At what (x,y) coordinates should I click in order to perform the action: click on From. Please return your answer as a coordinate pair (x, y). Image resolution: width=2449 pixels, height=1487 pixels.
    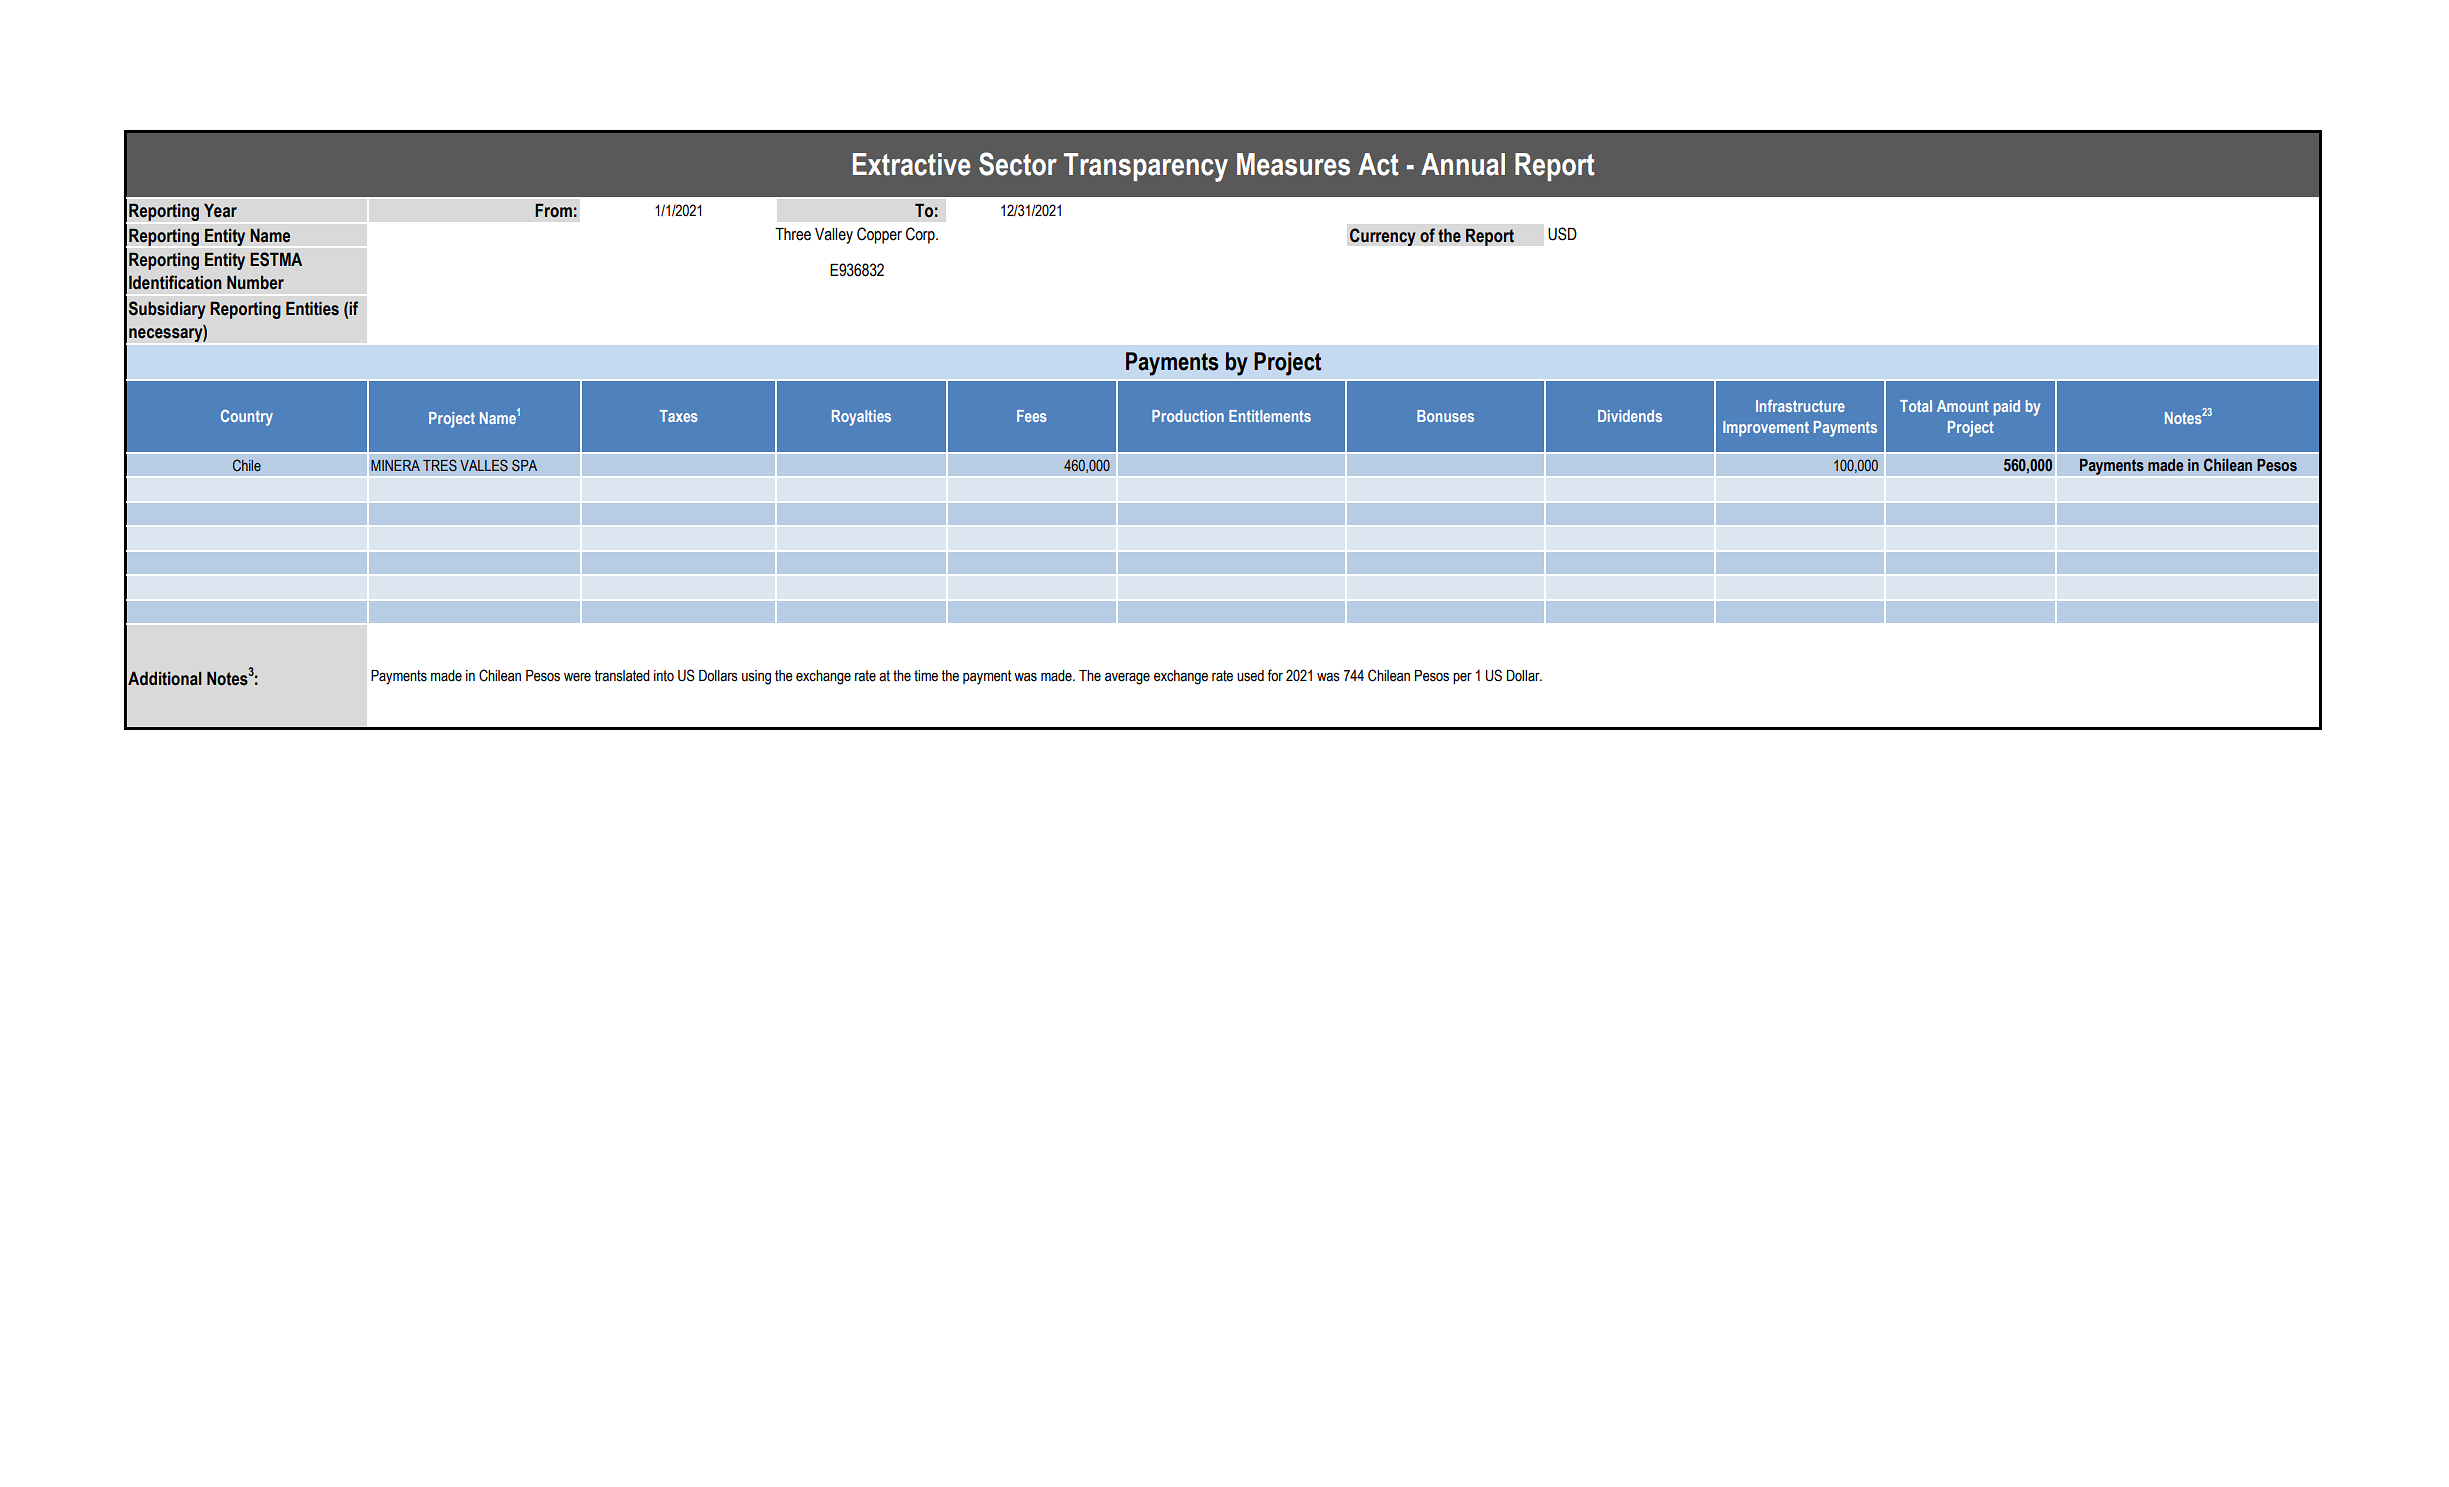
    Looking at the image, I should click on (553, 210).
